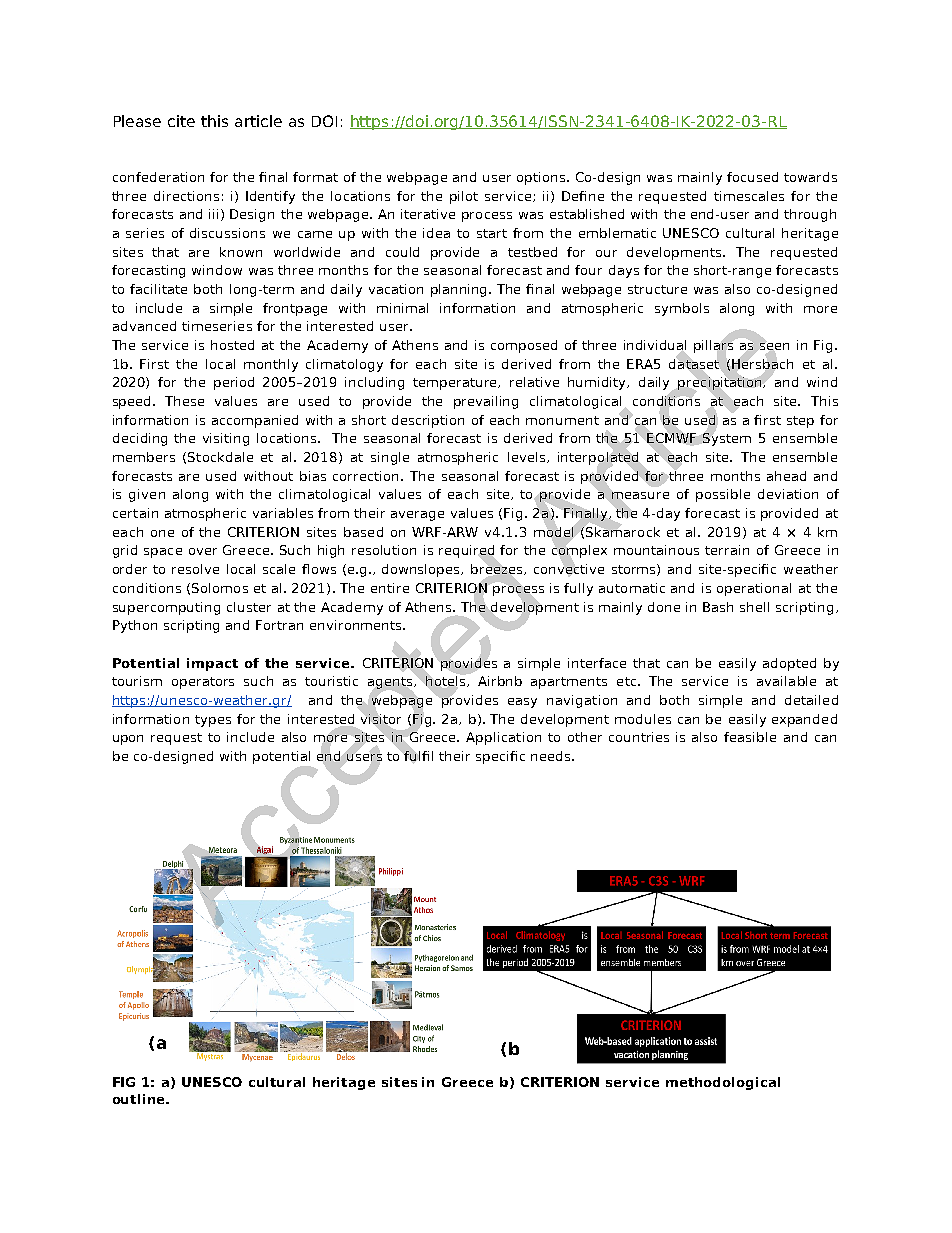  I want to click on types, so click(213, 721).
